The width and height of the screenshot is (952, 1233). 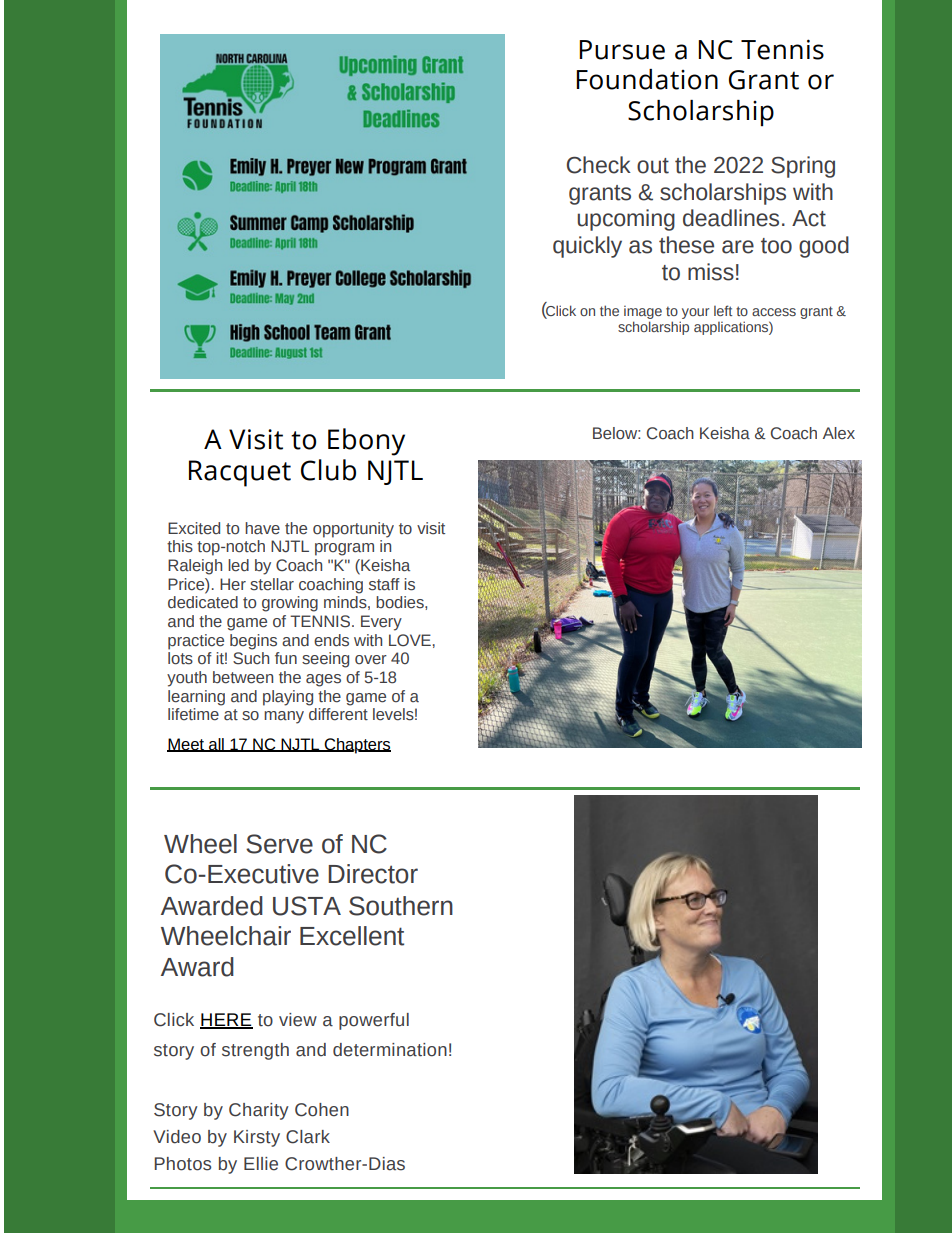 What do you see at coordinates (390, 1050) in the screenshot?
I see `determination` at bounding box center [390, 1050].
